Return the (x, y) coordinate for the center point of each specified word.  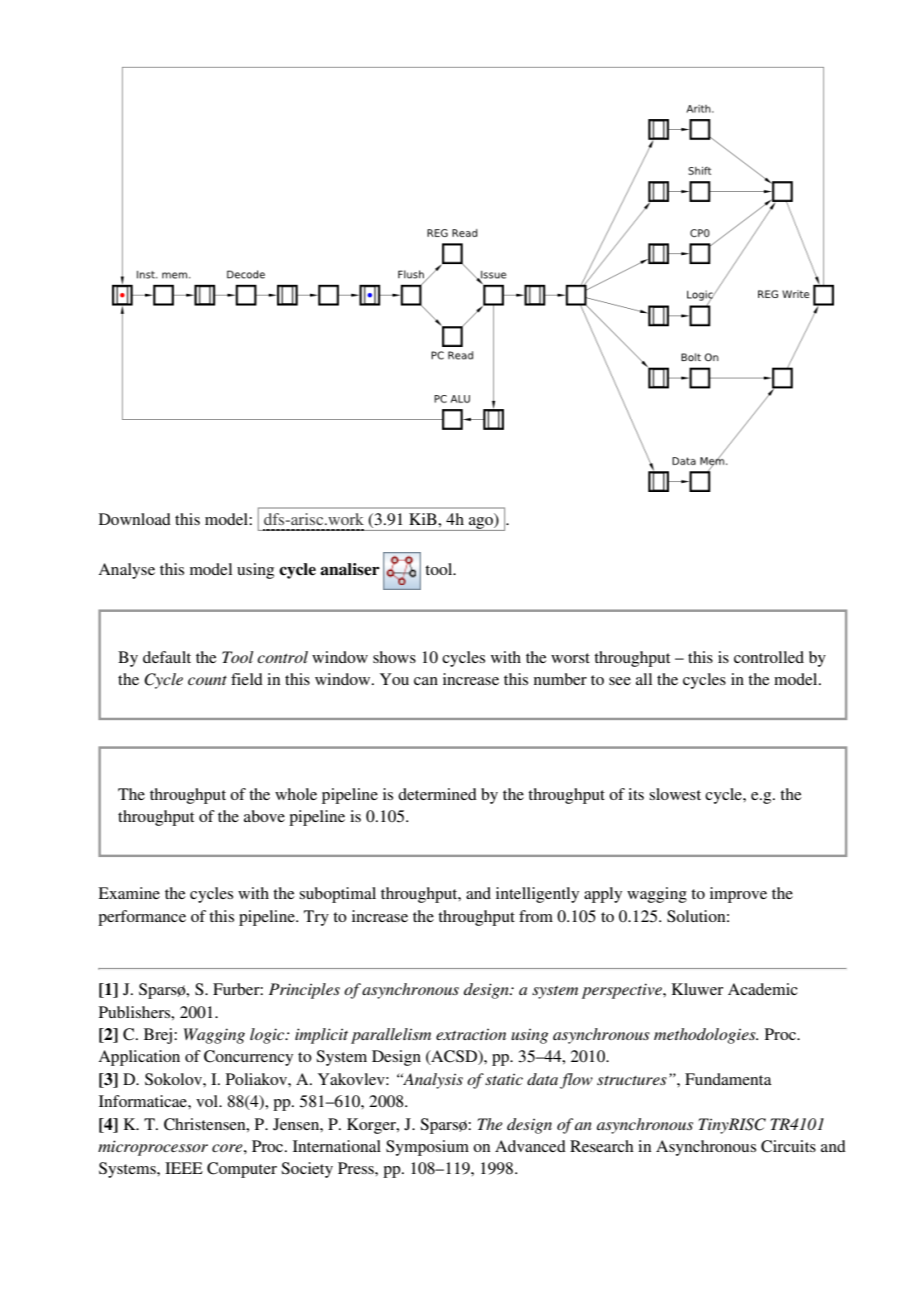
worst (570, 658)
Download (135, 519)
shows (394, 657)
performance (142, 918)
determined (437, 794)
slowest (675, 794)
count (207, 680)
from (536, 916)
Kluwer (697, 989)
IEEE (184, 1168)
